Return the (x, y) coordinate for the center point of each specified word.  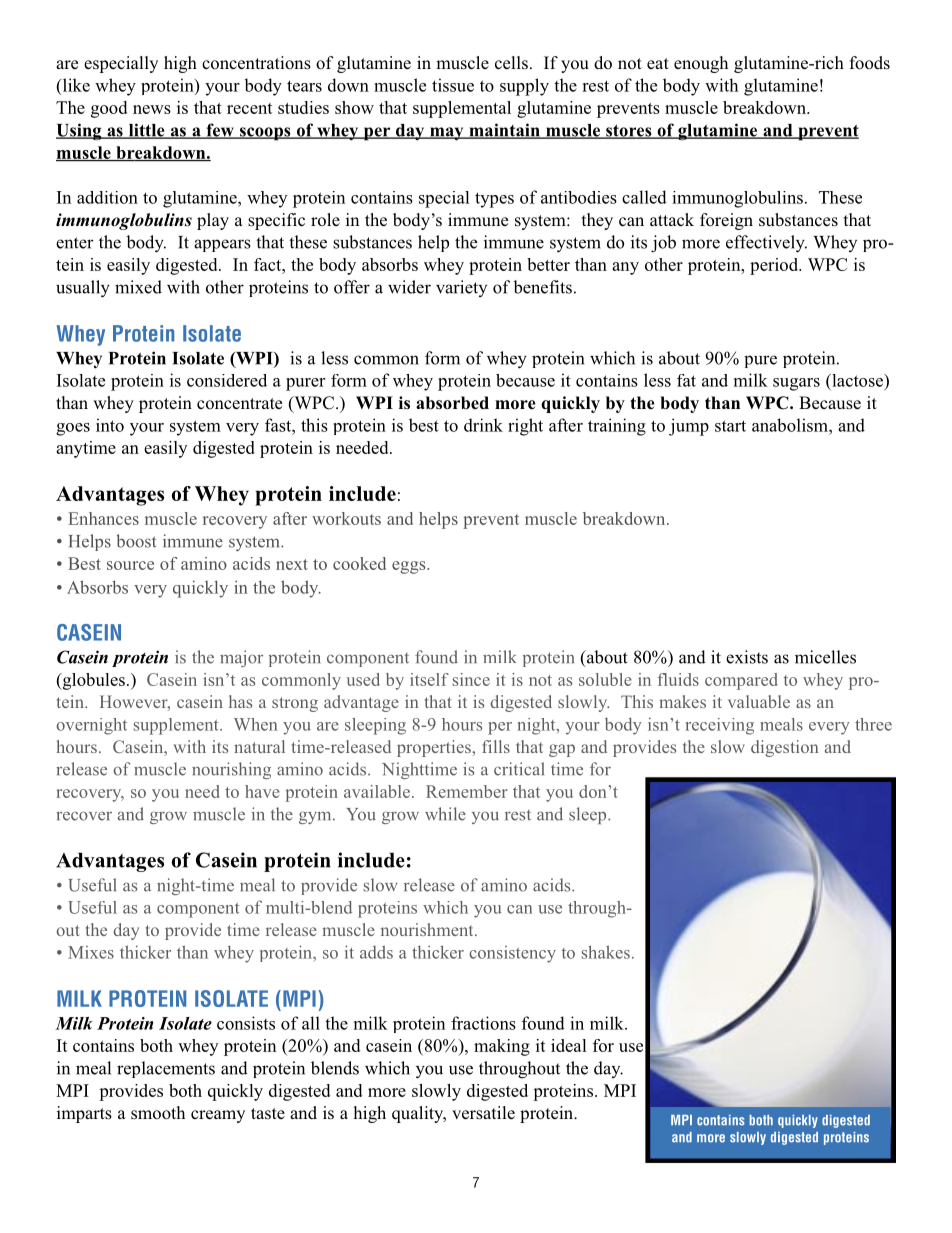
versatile (483, 1113)
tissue (453, 85)
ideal (569, 1045)
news (152, 109)
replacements (166, 1069)
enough (701, 64)
